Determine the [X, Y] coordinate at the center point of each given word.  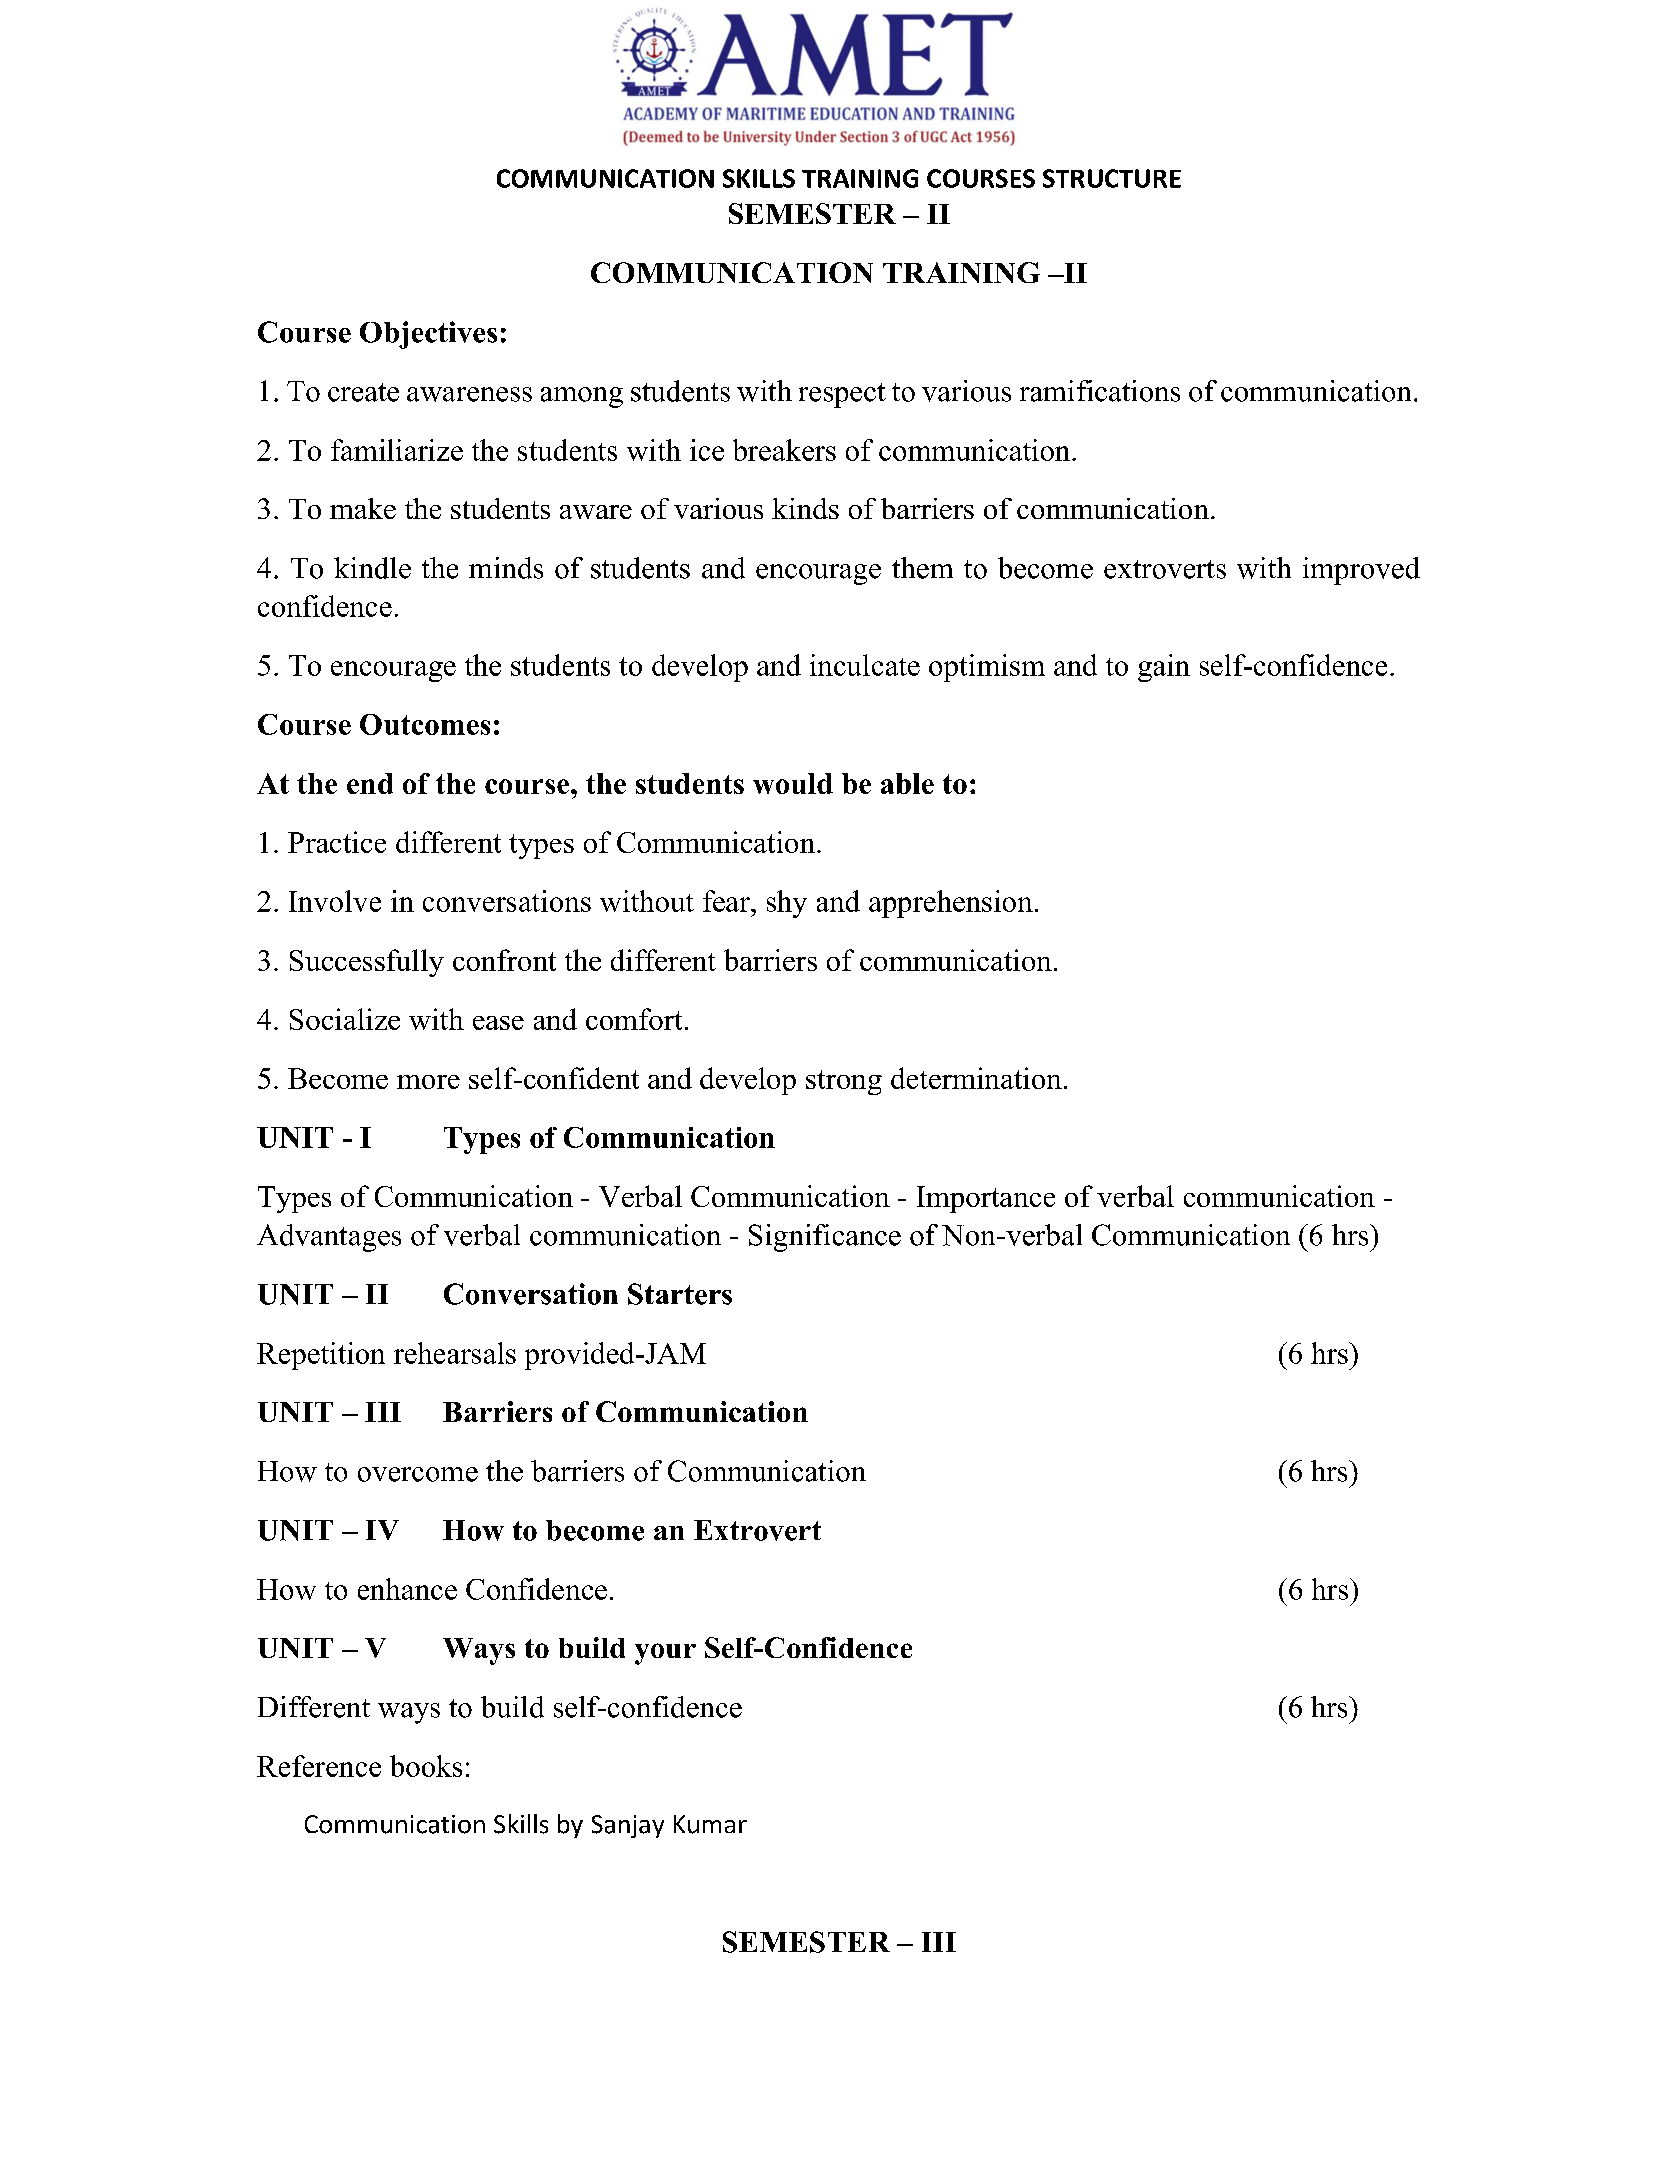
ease [498, 1023]
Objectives [428, 335]
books [426, 1766]
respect [842, 395]
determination [976, 1078]
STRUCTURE [1112, 178]
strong [844, 1082]
